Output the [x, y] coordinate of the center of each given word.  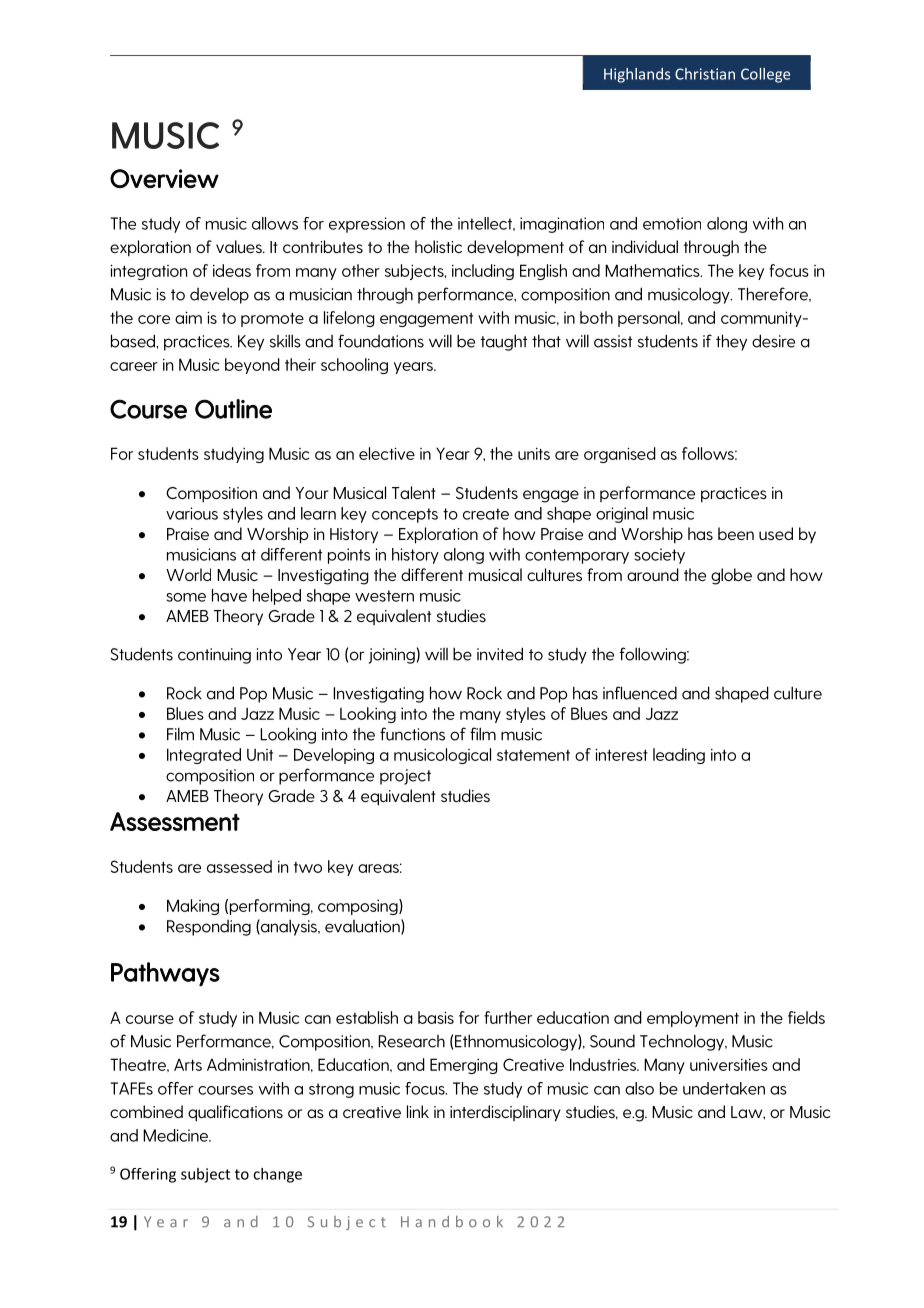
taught [504, 342]
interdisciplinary [505, 1113]
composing [359, 907]
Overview [164, 178]
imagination [562, 225]
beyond [252, 366]
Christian [705, 74]
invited [500, 654]
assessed [239, 866]
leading [679, 756]
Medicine [176, 1135]
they [731, 342]
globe [731, 576]
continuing [214, 656]
